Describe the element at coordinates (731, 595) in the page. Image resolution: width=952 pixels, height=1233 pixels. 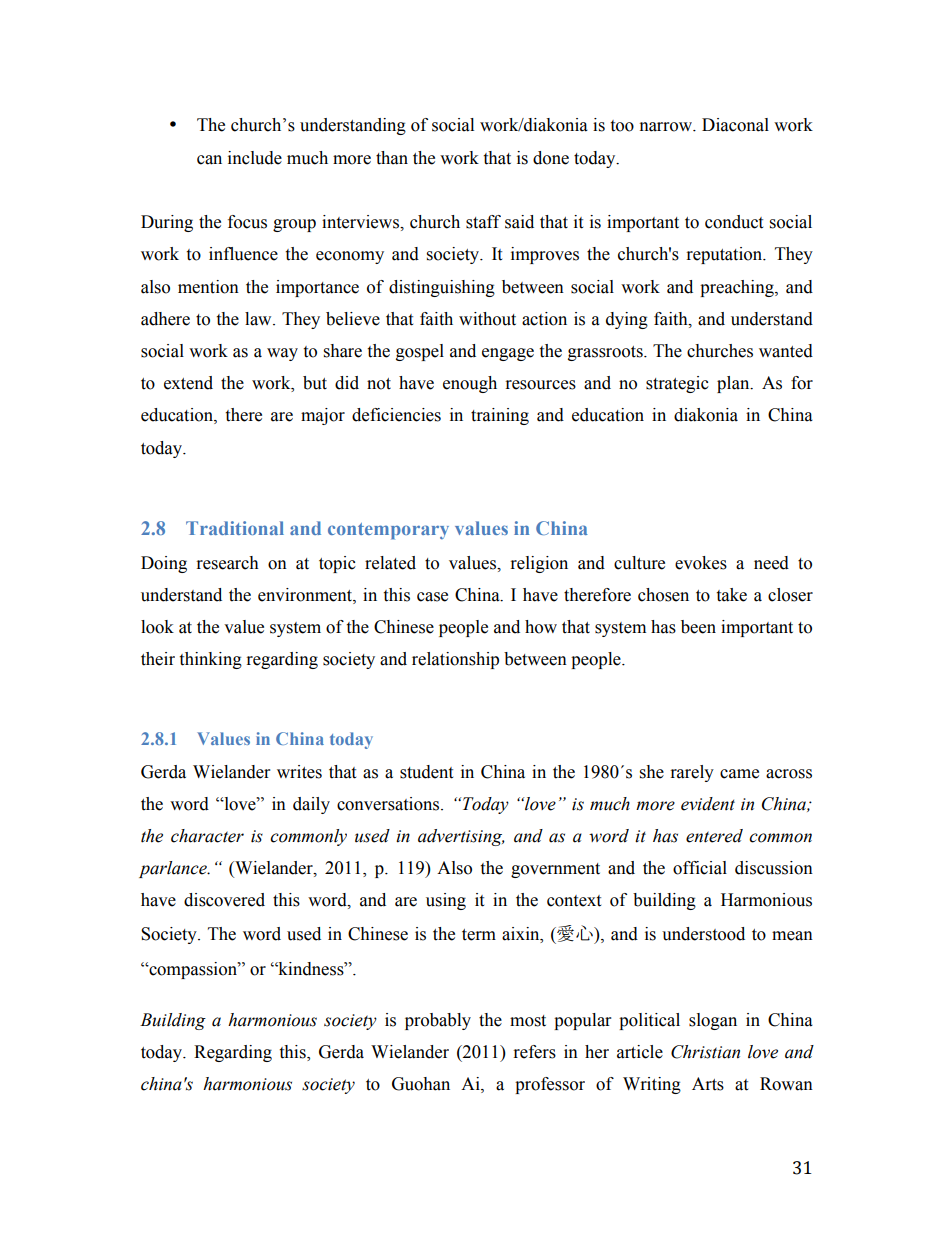
I see `take` at that location.
